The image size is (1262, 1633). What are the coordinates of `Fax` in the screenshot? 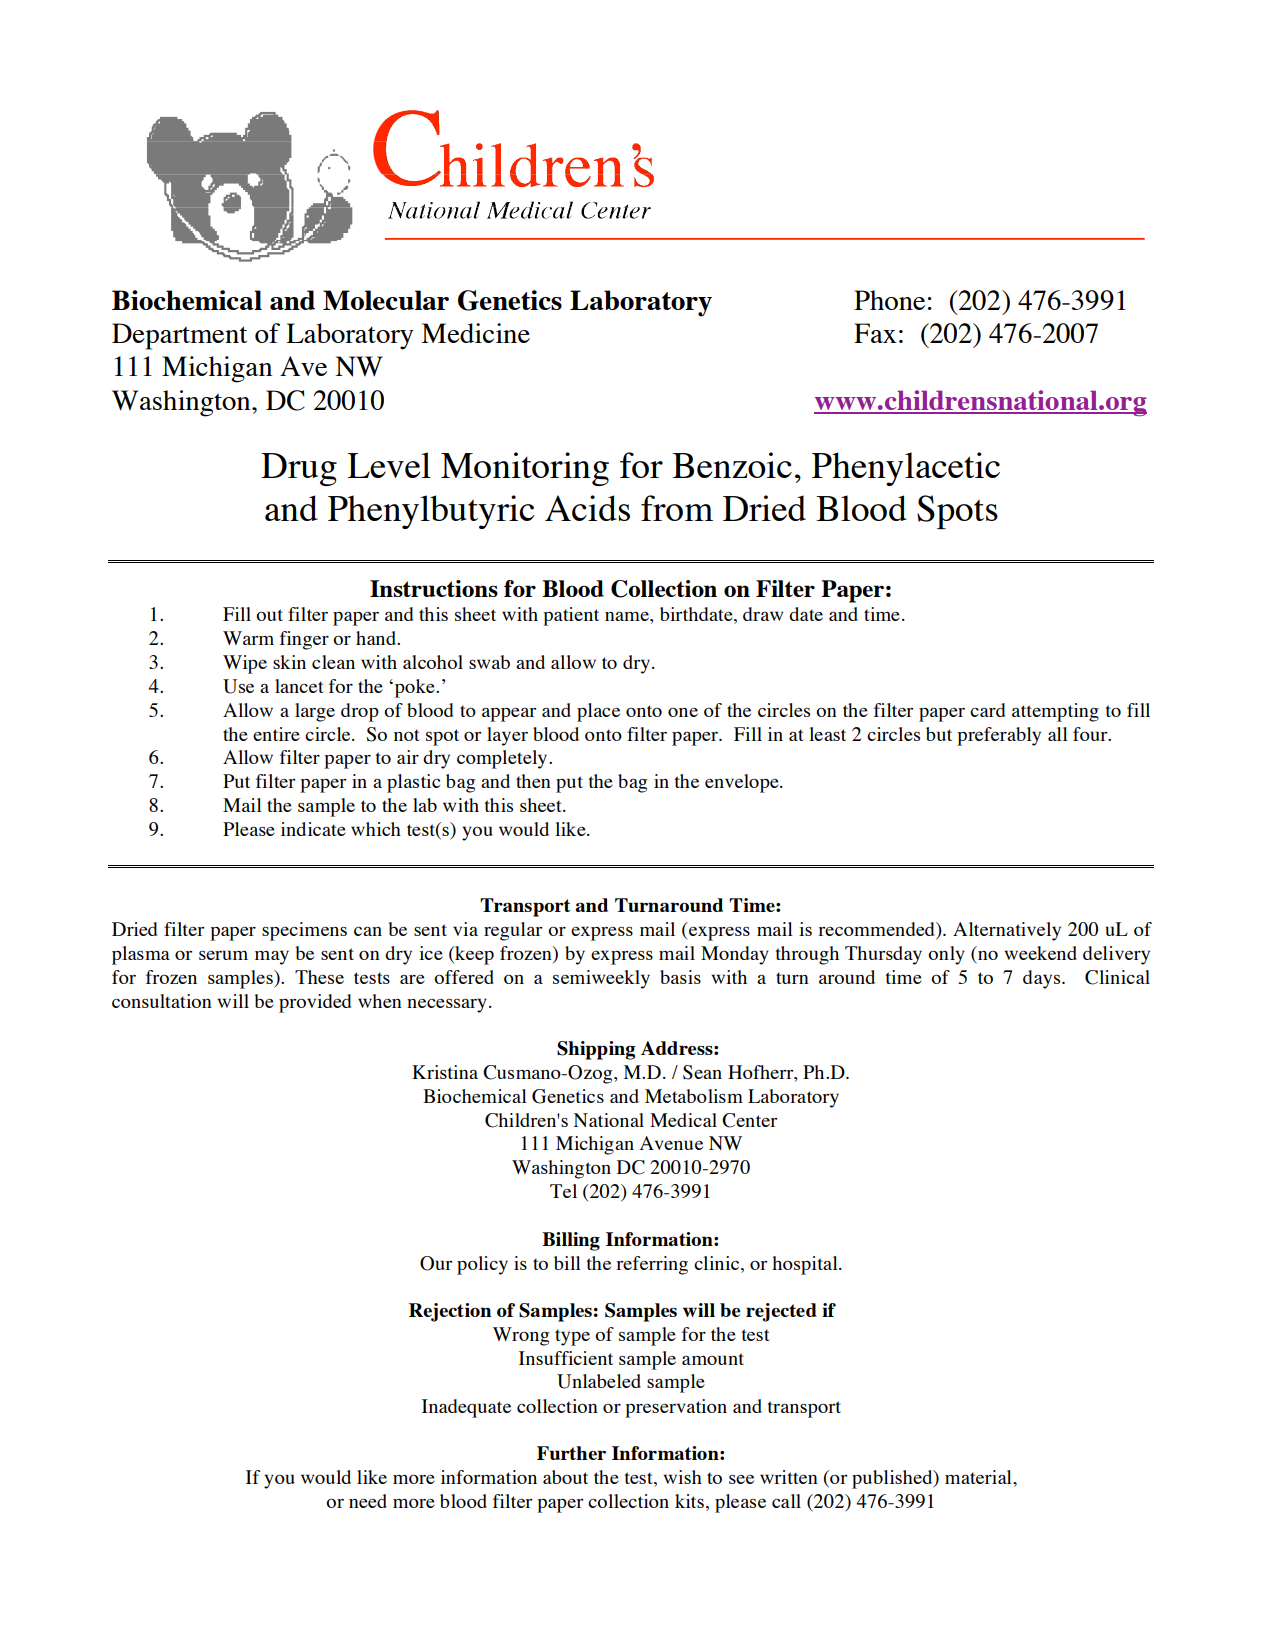 It's located at (875, 333).
